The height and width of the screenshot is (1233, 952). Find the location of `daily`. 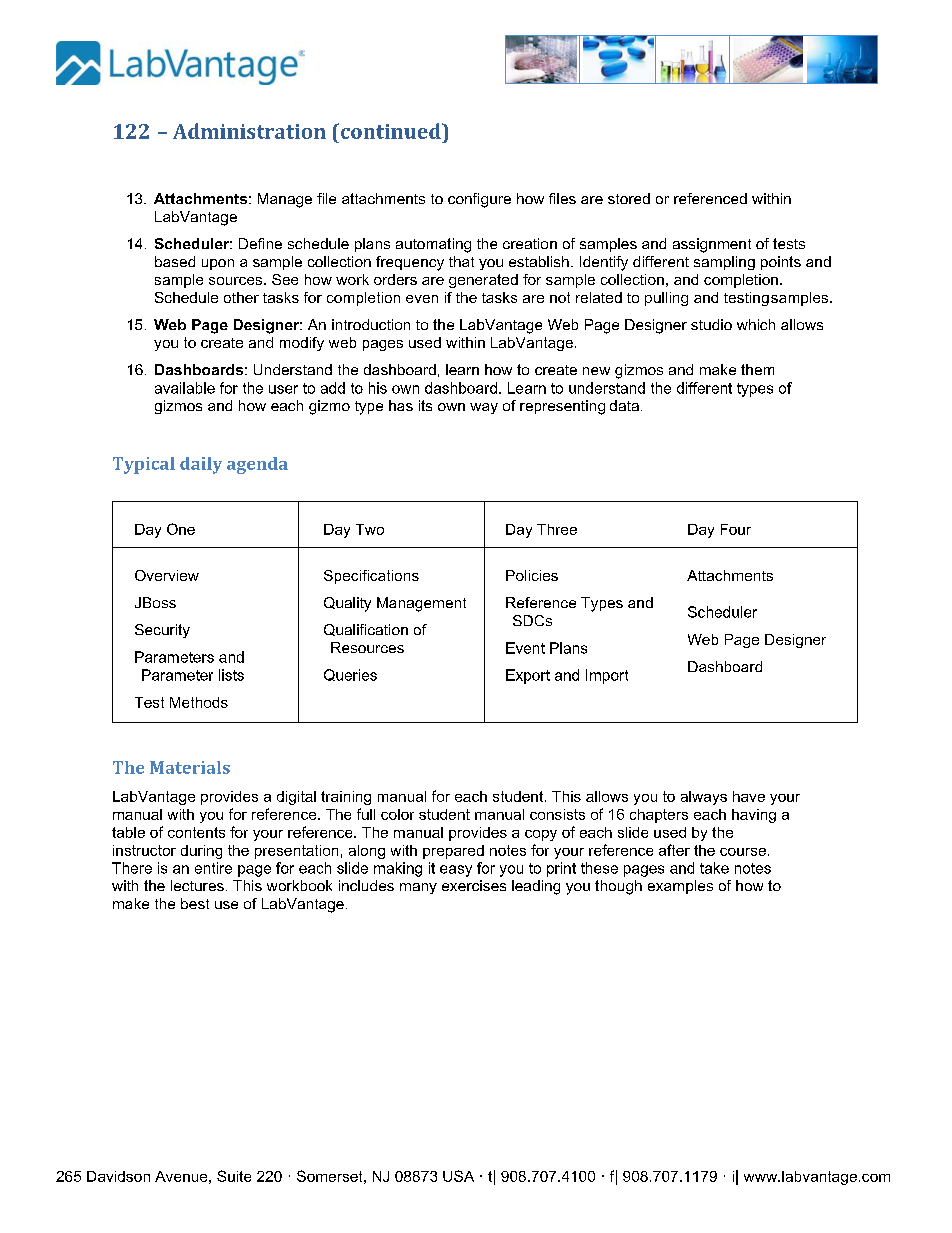

daily is located at coordinates (201, 465).
